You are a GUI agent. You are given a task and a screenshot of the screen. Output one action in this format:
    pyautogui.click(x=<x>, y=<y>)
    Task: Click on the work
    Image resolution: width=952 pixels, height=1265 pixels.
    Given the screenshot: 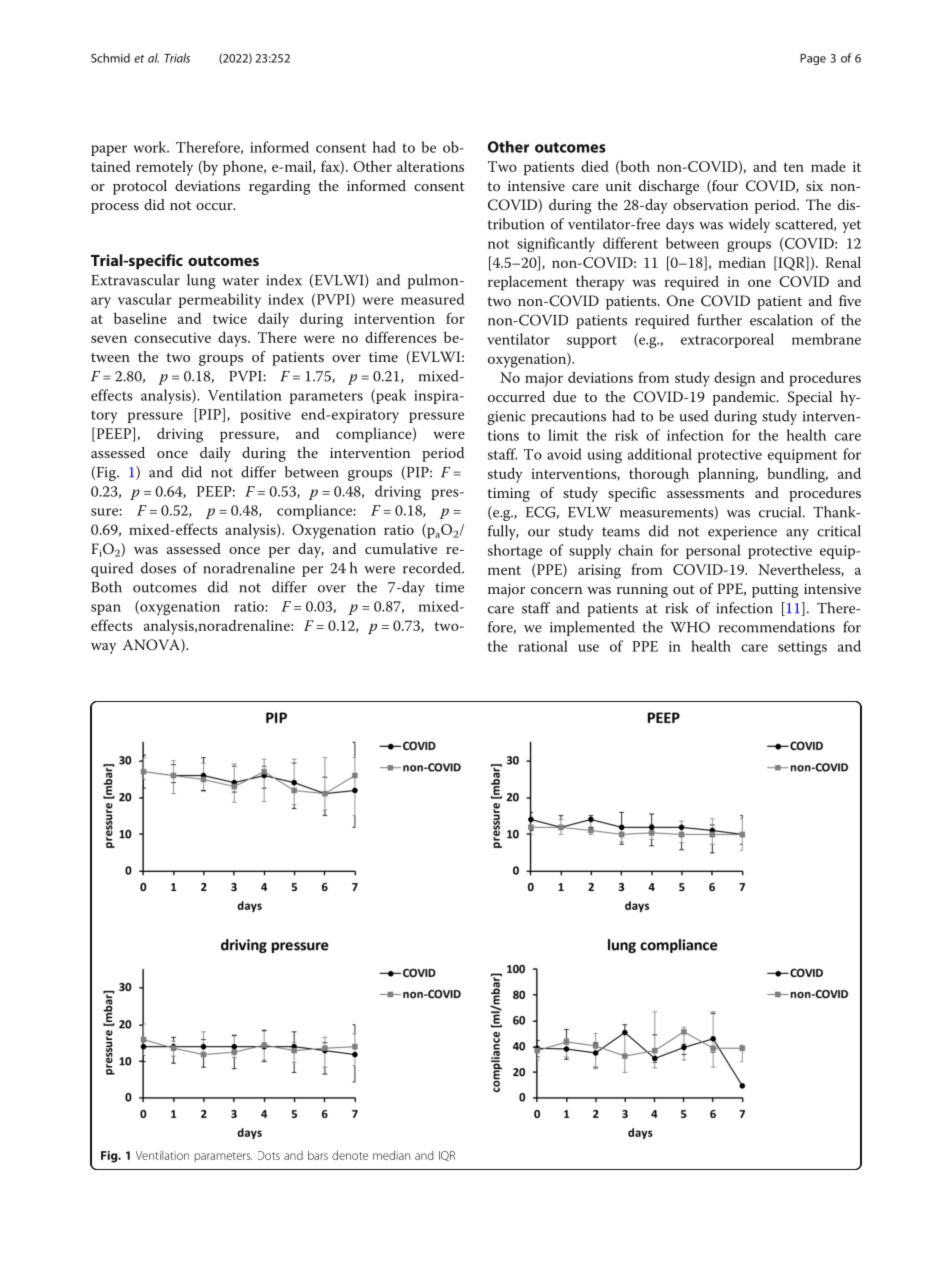 What is the action you would take?
    pyautogui.click(x=151, y=147)
